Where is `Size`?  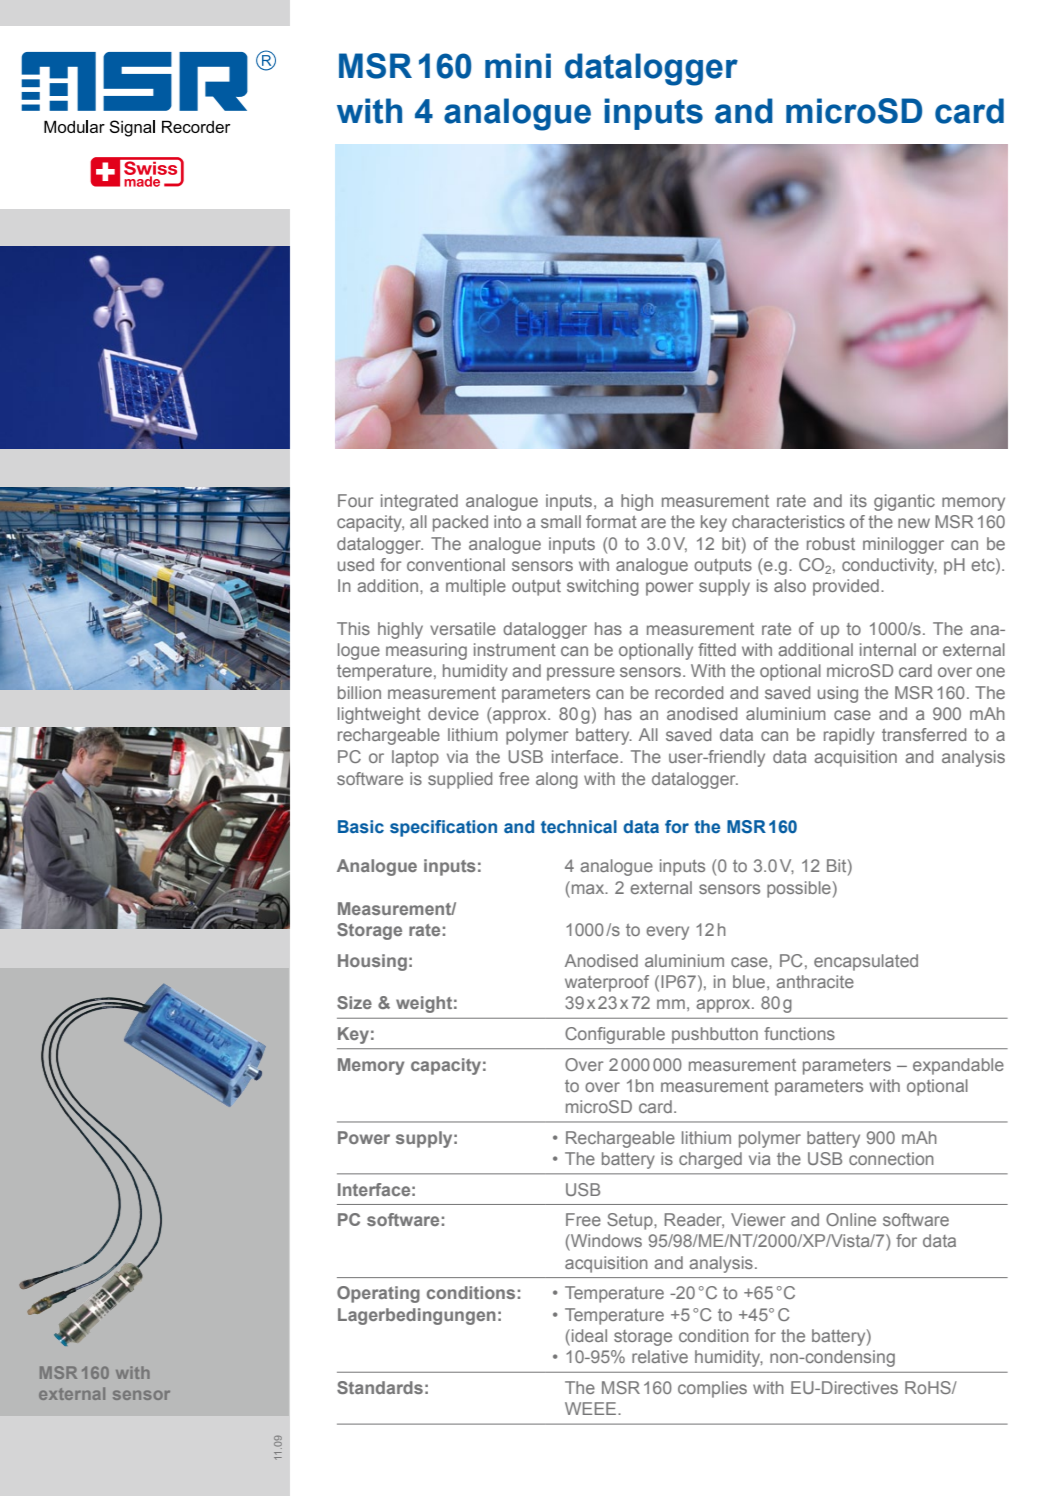 Size is located at coordinates (354, 1002).
